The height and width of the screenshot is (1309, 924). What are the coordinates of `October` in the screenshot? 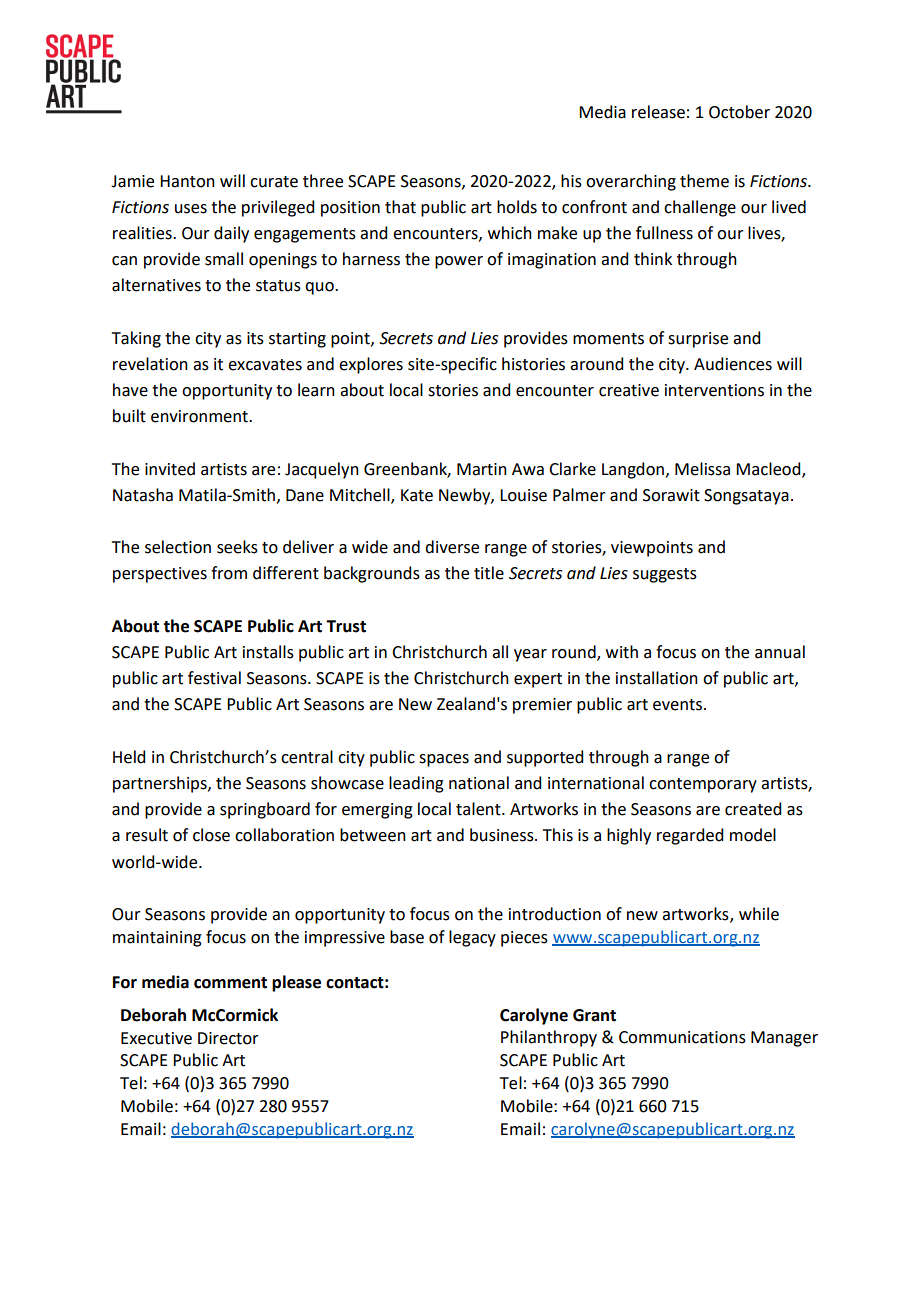 It's located at (739, 112).
